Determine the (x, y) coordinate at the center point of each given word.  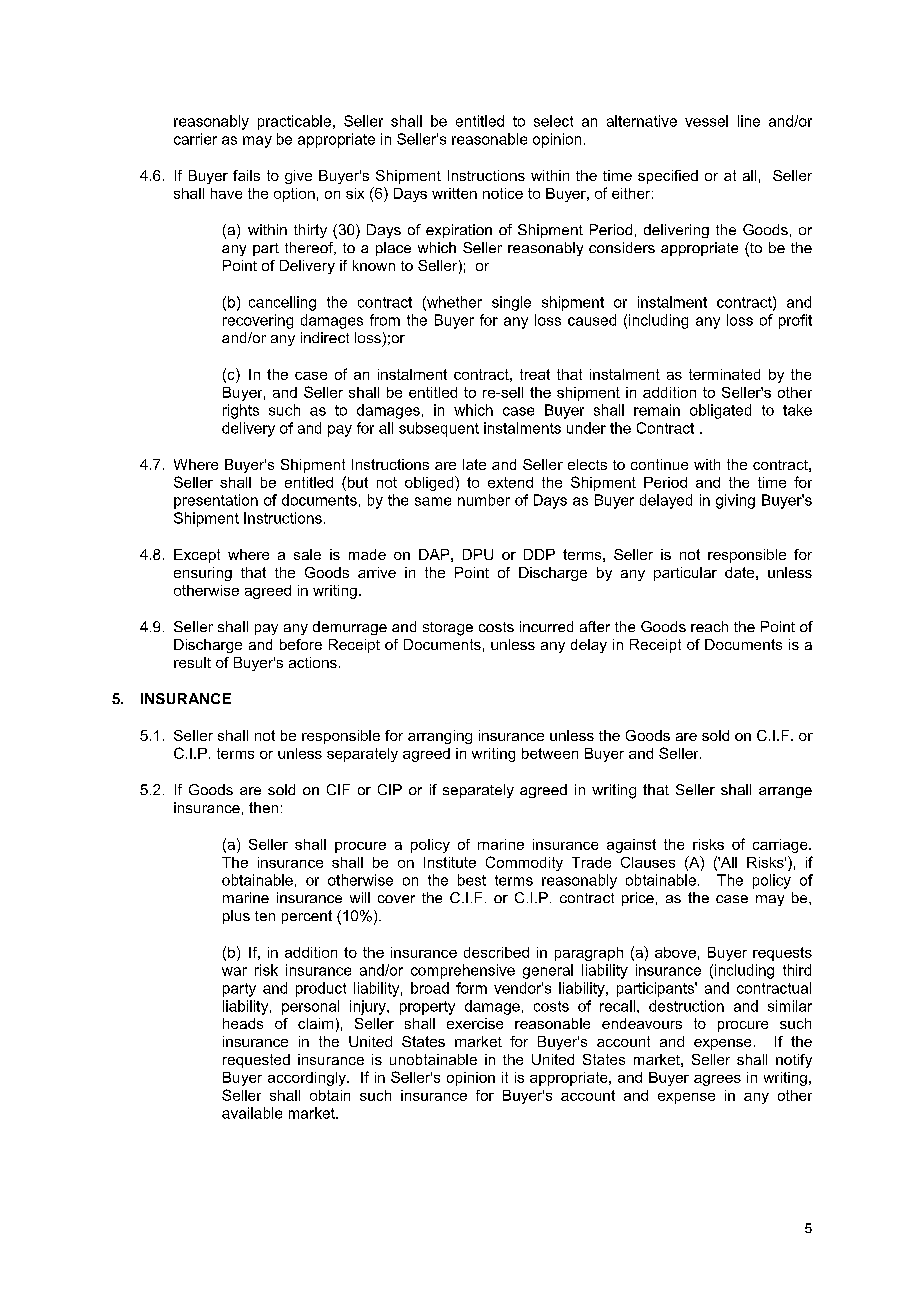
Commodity (524, 863)
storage (448, 629)
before (301, 644)
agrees (717, 1080)
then (263, 807)
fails (246, 175)
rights (241, 411)
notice (503, 193)
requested (256, 1061)
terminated (724, 374)
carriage (781, 846)
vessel (706, 121)
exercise (475, 1023)
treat (535, 374)
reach (709, 626)
